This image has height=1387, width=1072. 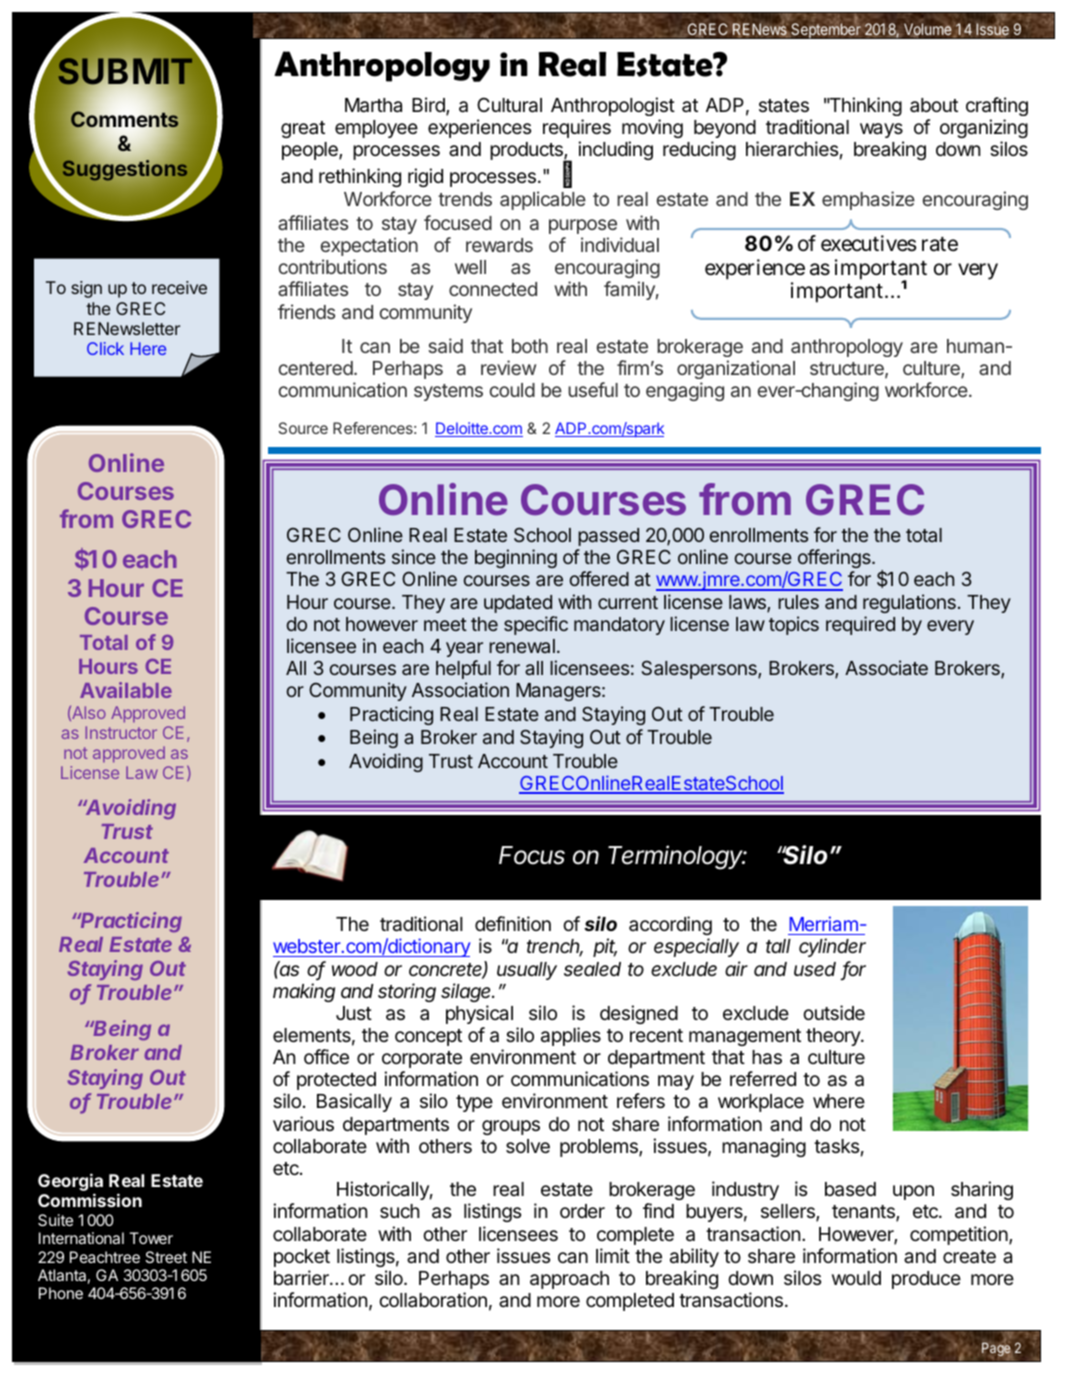 What do you see at coordinates (125, 72) in the image?
I see `SUBMIT` at bounding box center [125, 72].
